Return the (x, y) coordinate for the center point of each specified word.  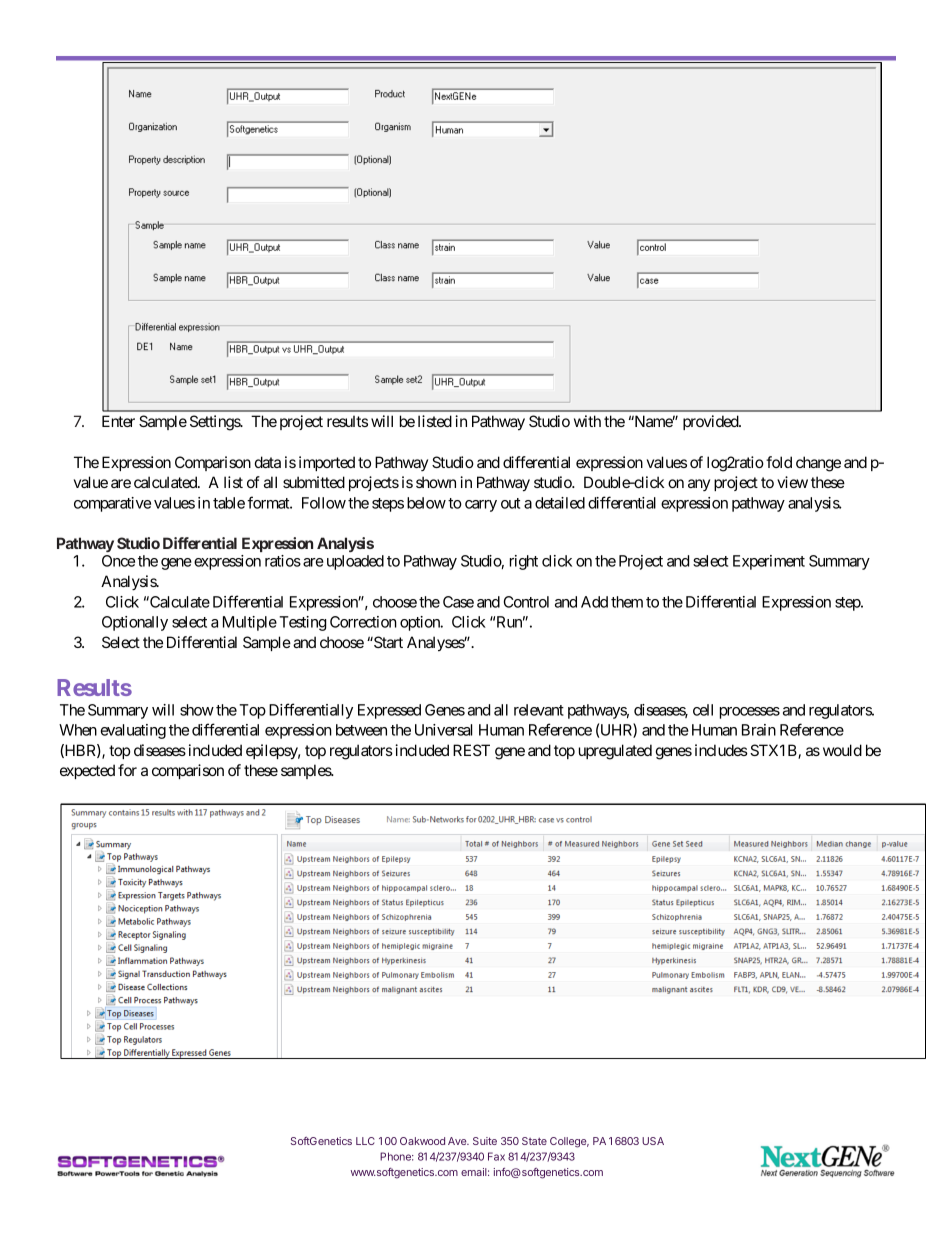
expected (87, 771)
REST (471, 750)
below (426, 503)
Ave (458, 1141)
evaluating (133, 731)
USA (653, 1141)
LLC (365, 1141)
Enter (118, 421)
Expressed (389, 711)
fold (779, 462)
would (842, 750)
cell (703, 710)
